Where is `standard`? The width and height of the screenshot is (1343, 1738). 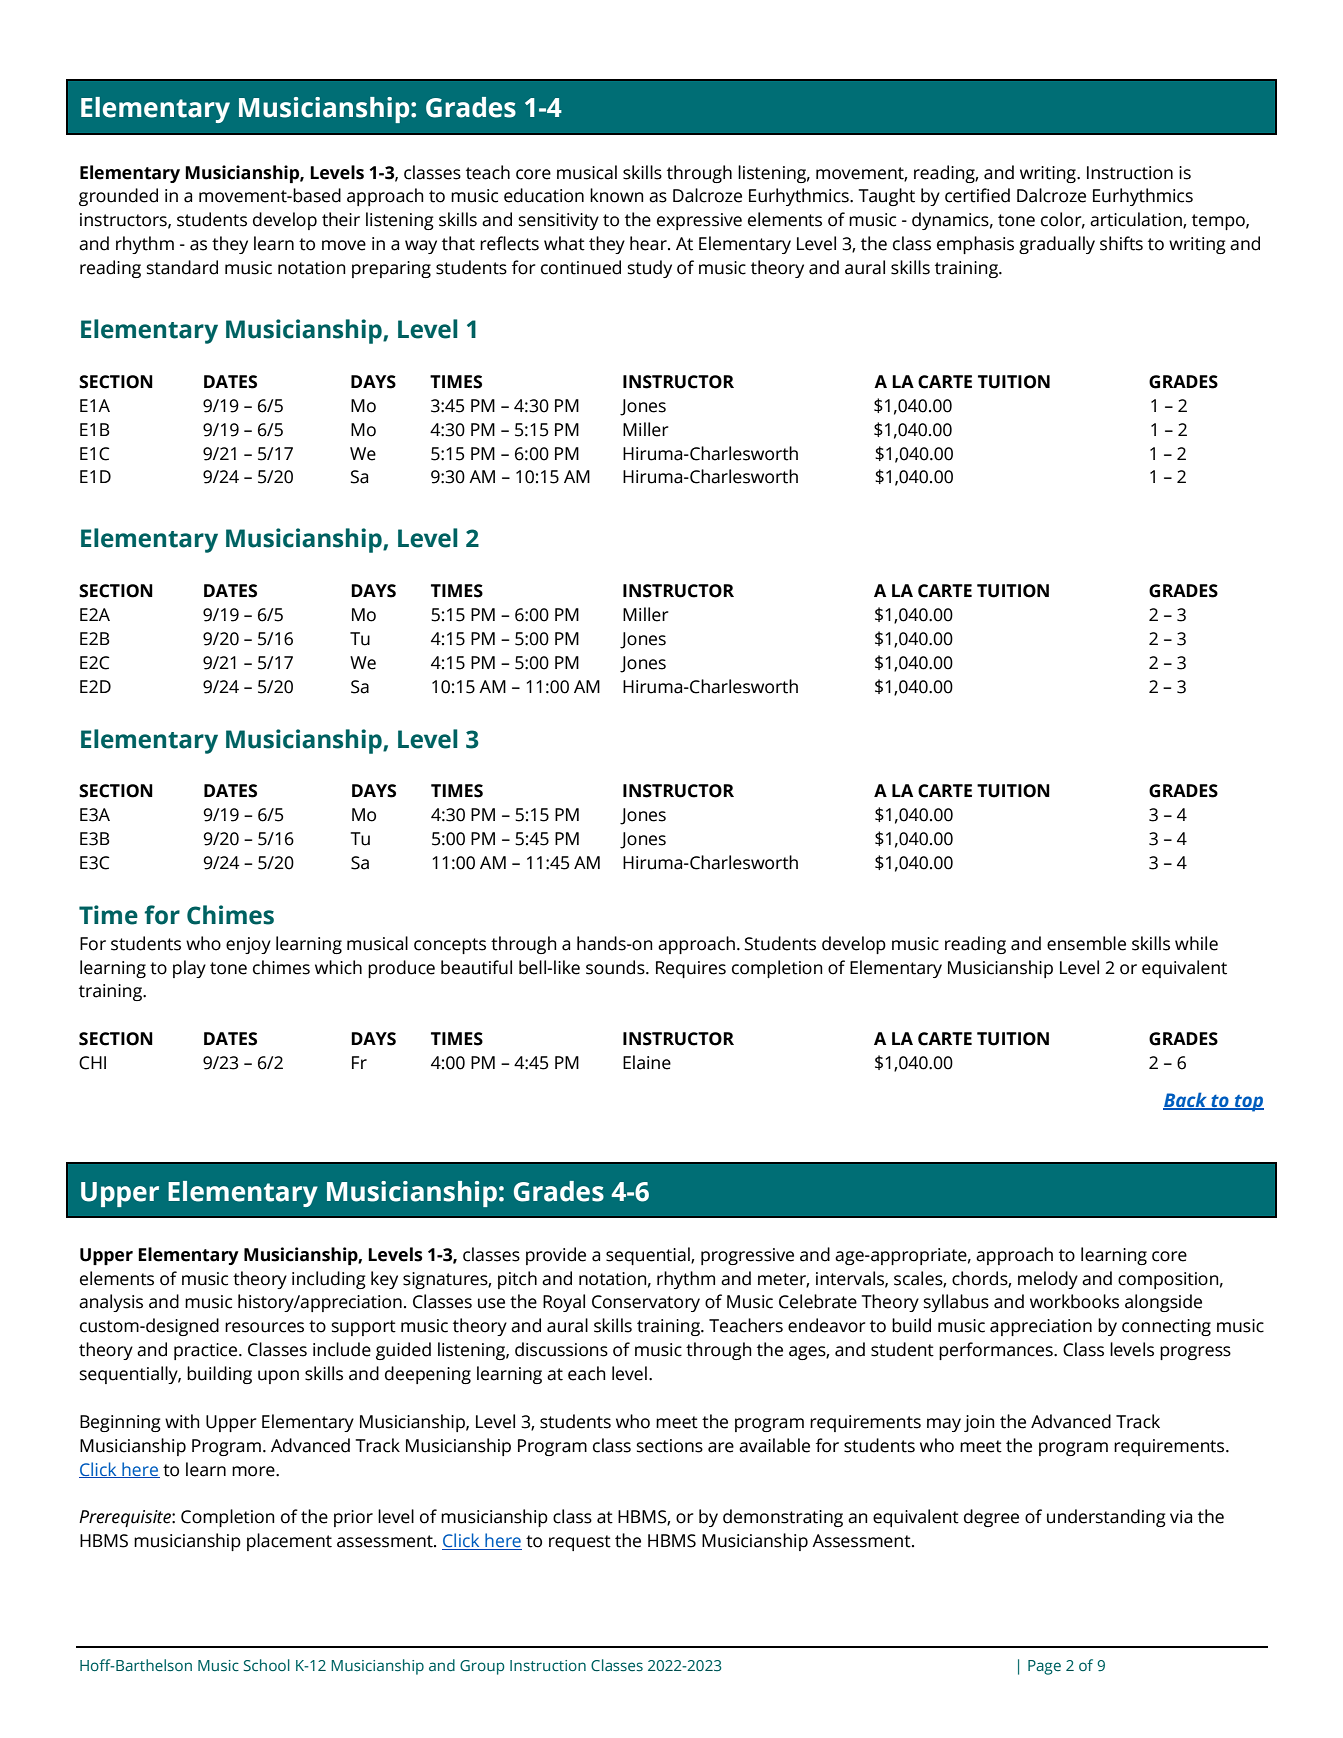 standard is located at coordinates (182, 267).
